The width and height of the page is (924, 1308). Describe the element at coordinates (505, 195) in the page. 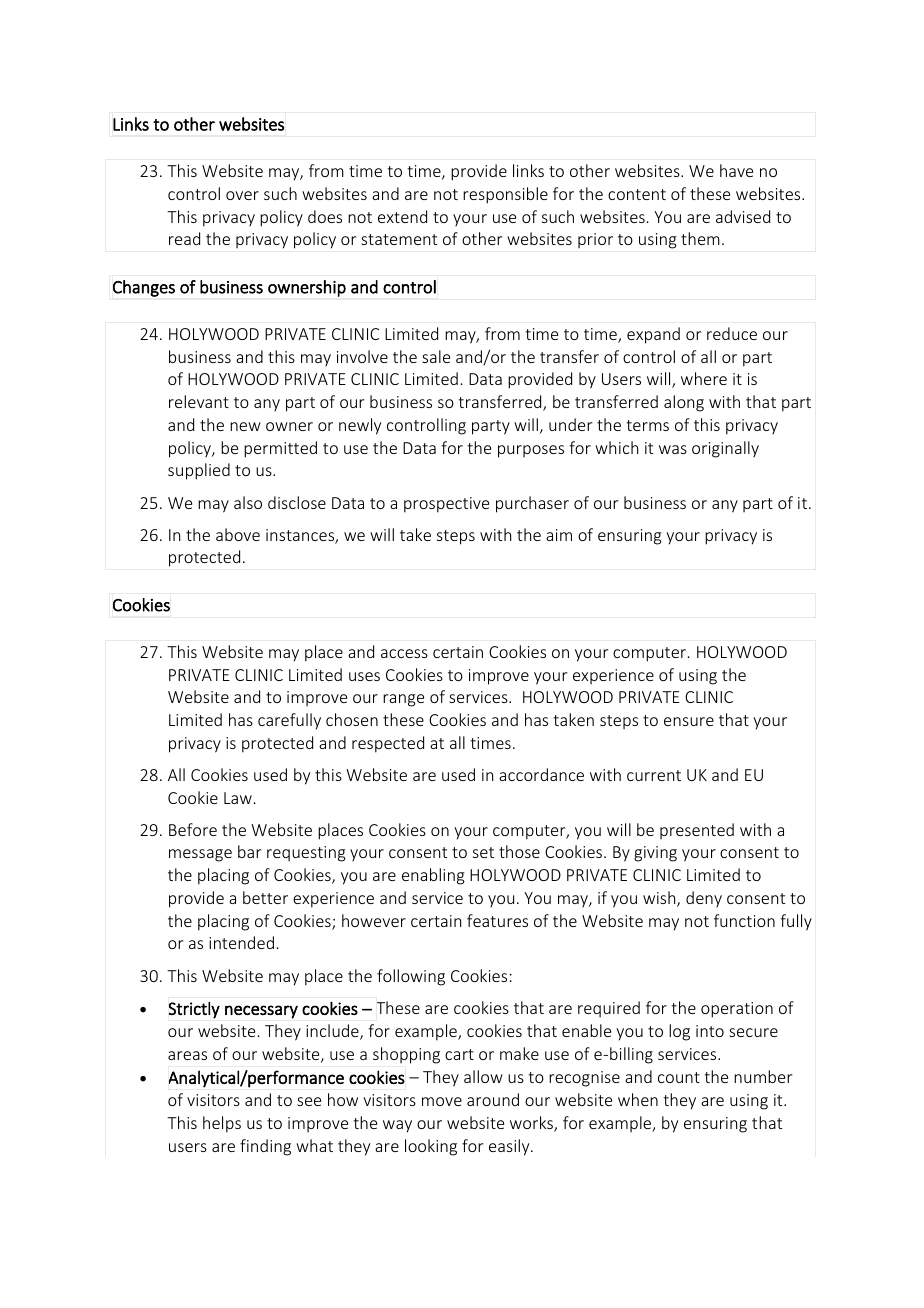

I see `responsible` at that location.
